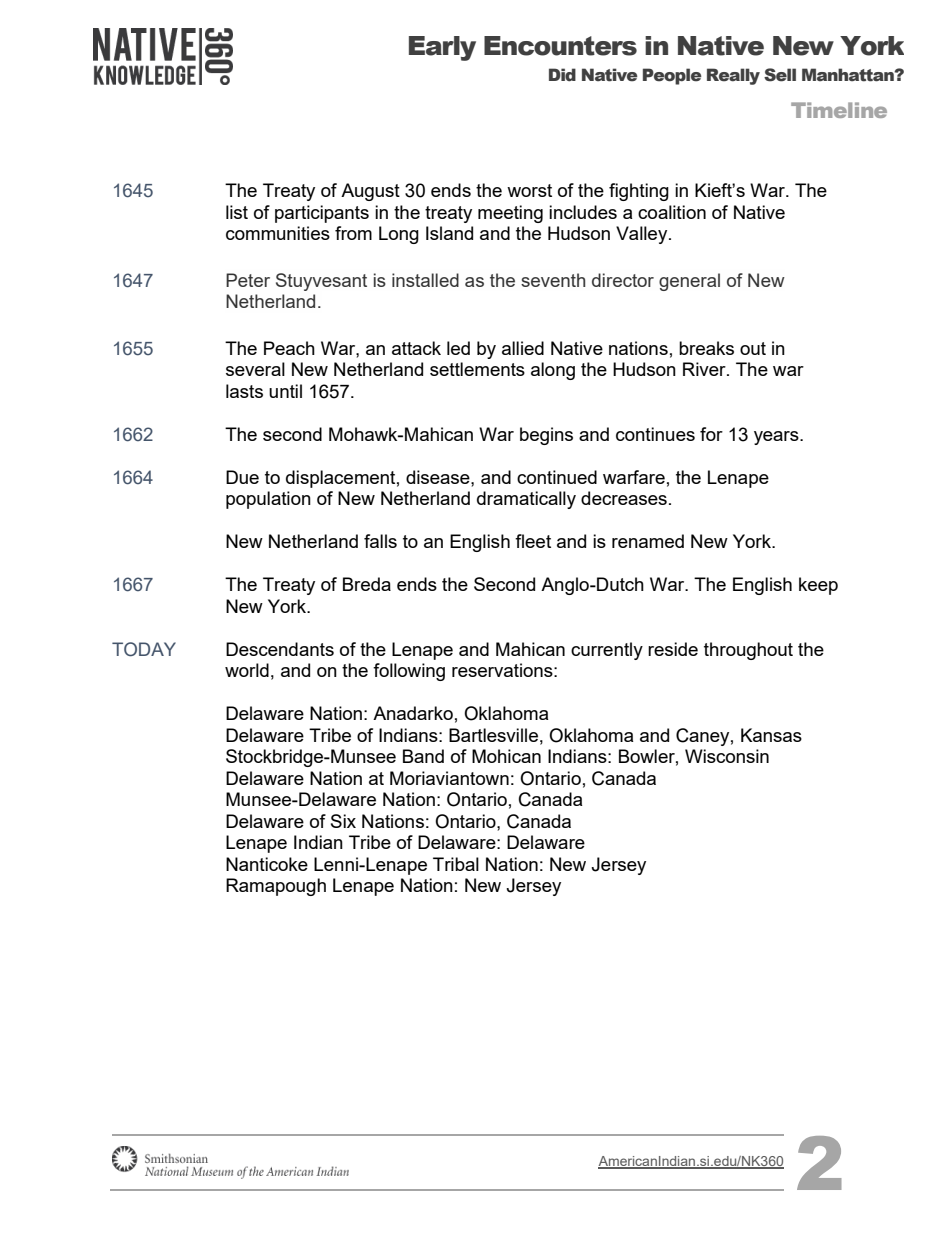  Describe the element at coordinates (546, 436) in the image. I see `begins` at that location.
